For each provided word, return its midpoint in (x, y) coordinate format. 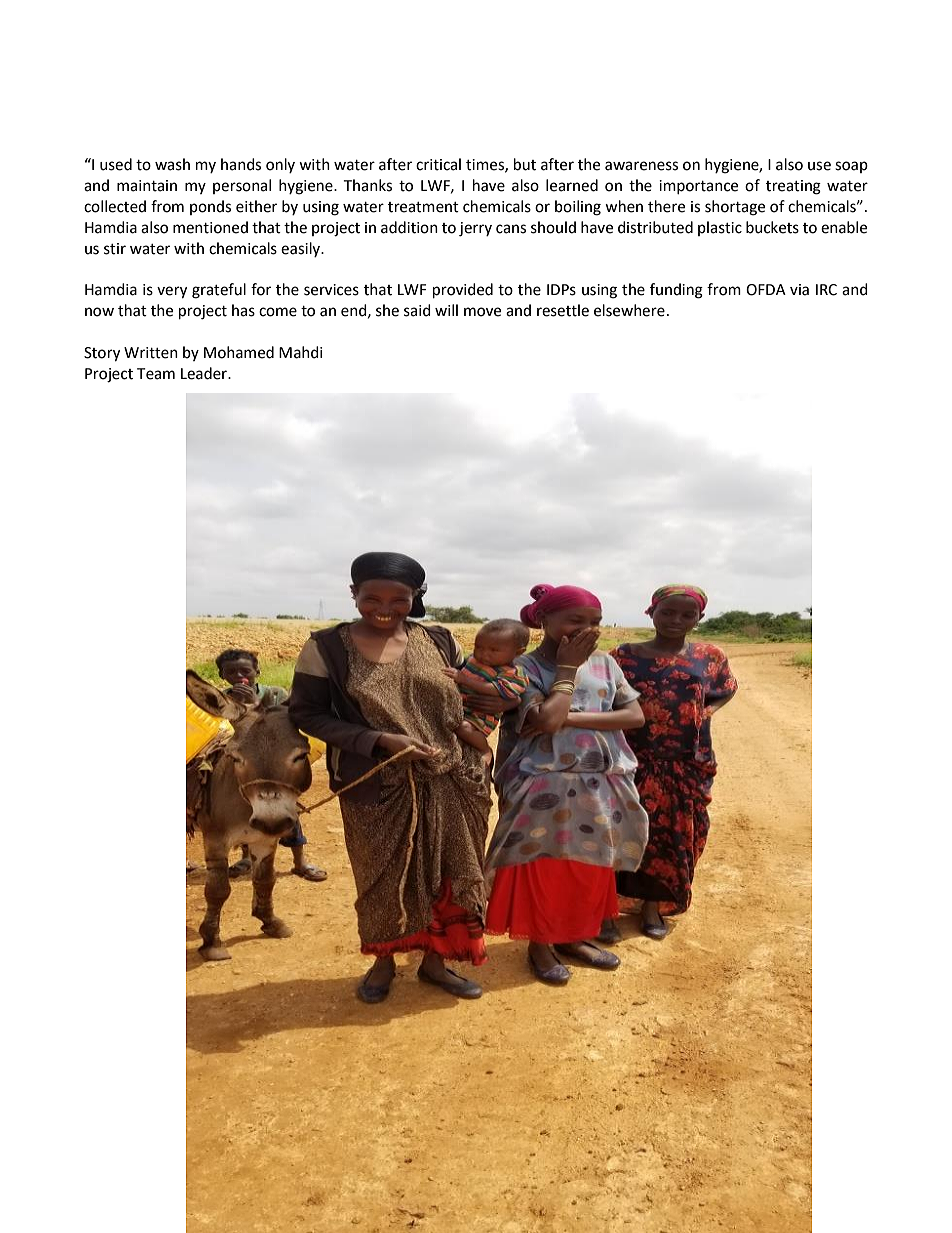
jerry (475, 229)
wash (172, 164)
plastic (720, 228)
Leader (205, 373)
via (799, 290)
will (446, 310)
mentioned (210, 227)
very (172, 292)
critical (438, 164)
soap (851, 167)
